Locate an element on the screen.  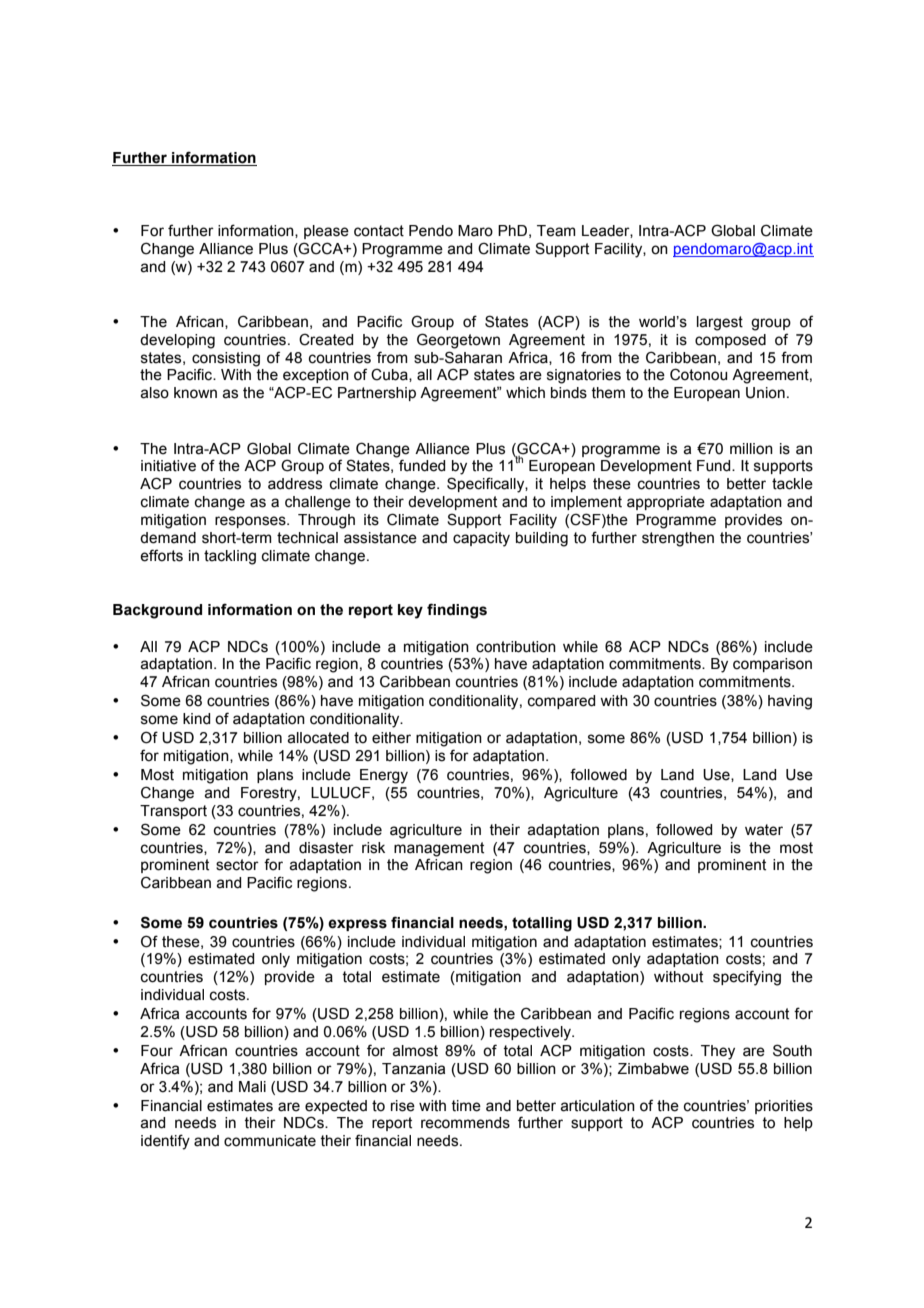
please is located at coordinates (326, 232).
